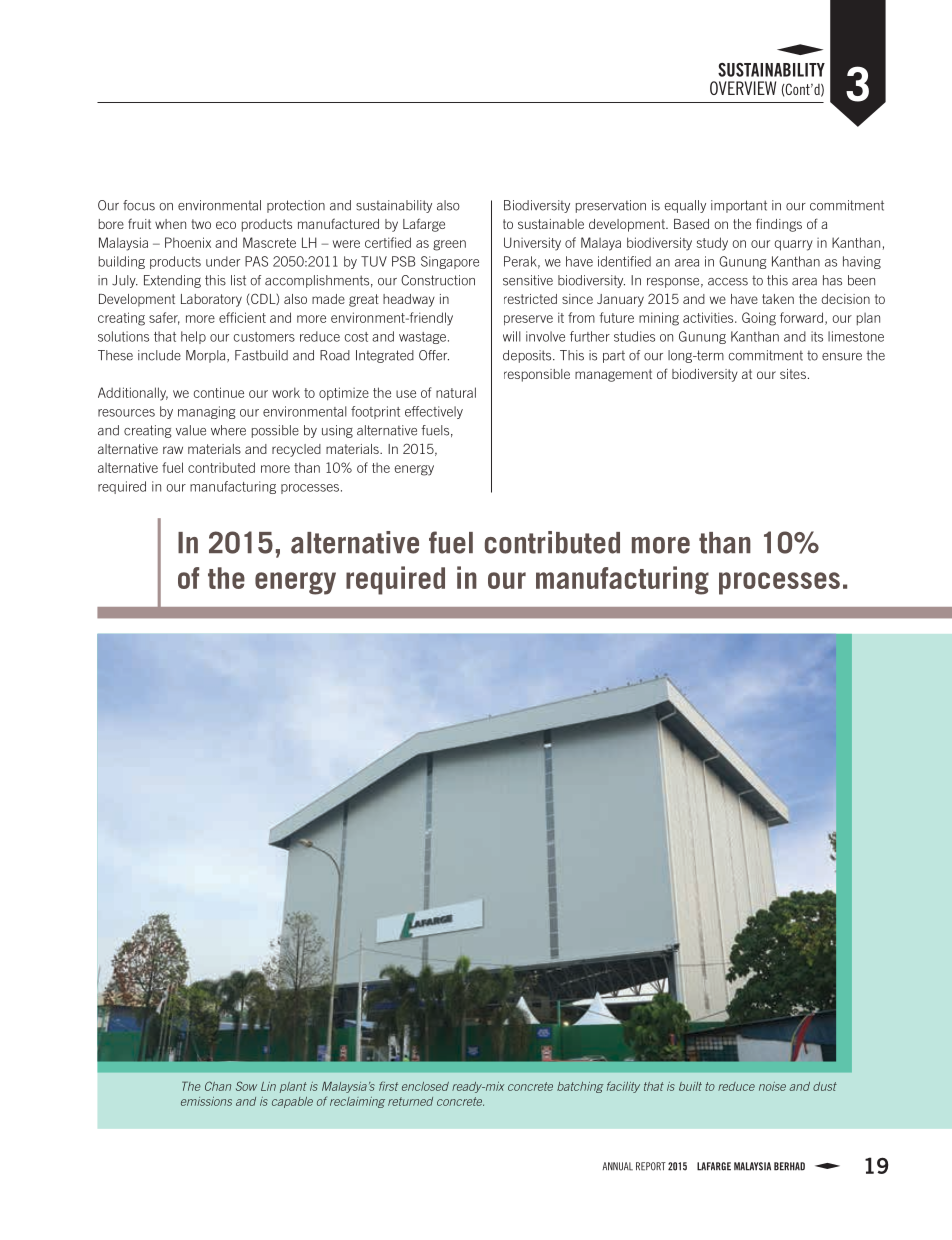  I want to click on returned, so click(410, 1101).
